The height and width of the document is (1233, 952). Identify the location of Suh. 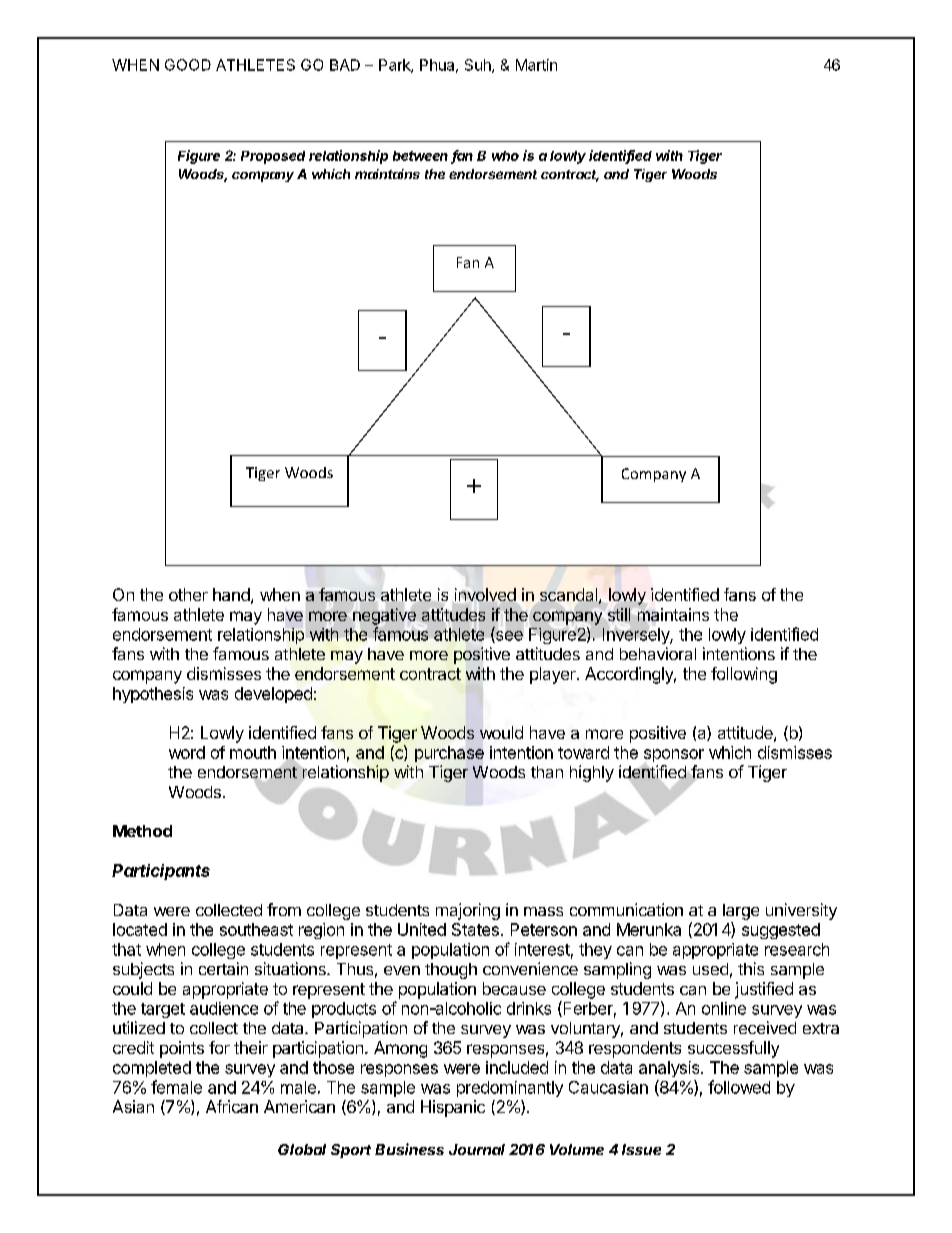
(479, 66).
